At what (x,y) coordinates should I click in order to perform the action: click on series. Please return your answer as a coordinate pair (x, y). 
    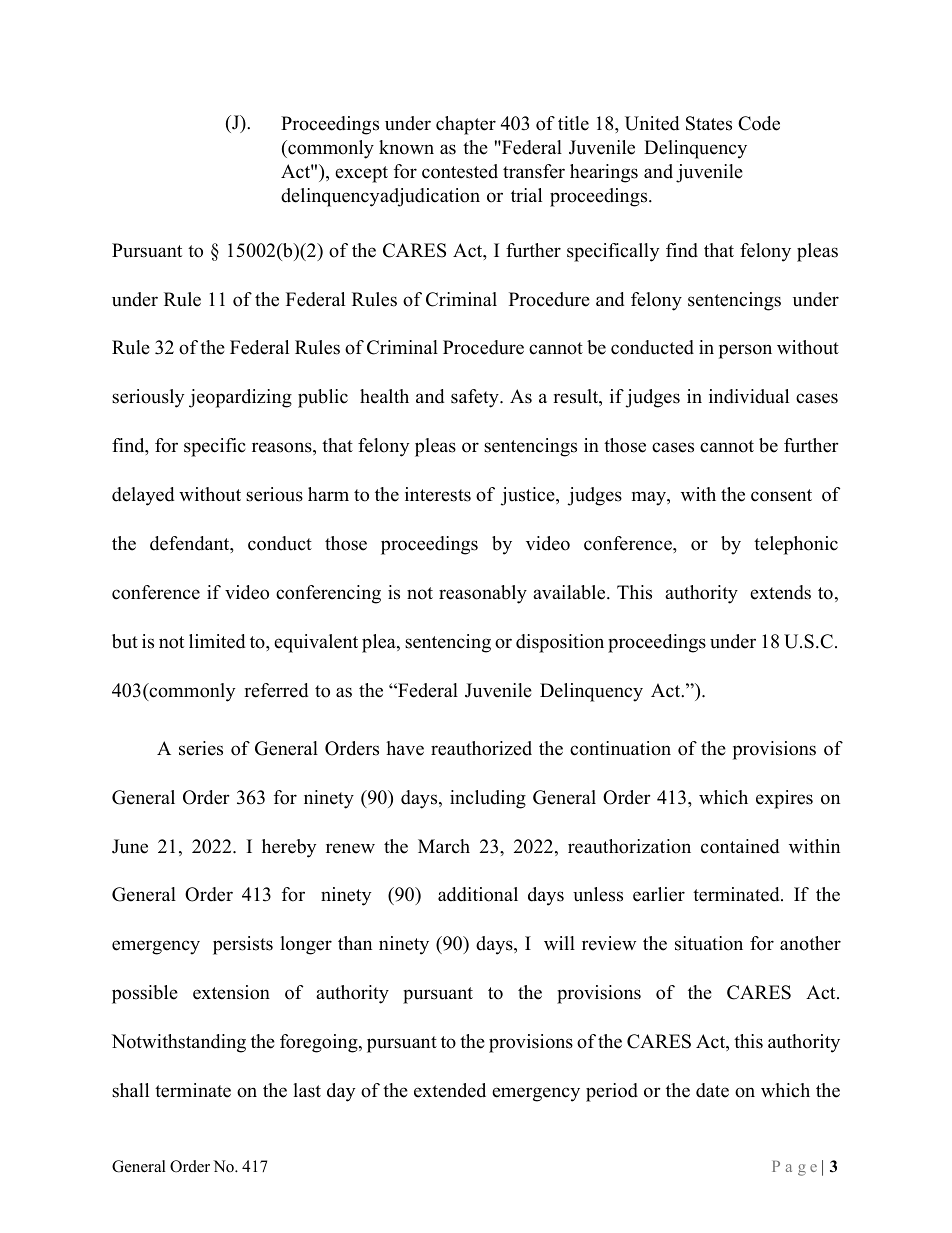
    Looking at the image, I should click on (201, 748).
